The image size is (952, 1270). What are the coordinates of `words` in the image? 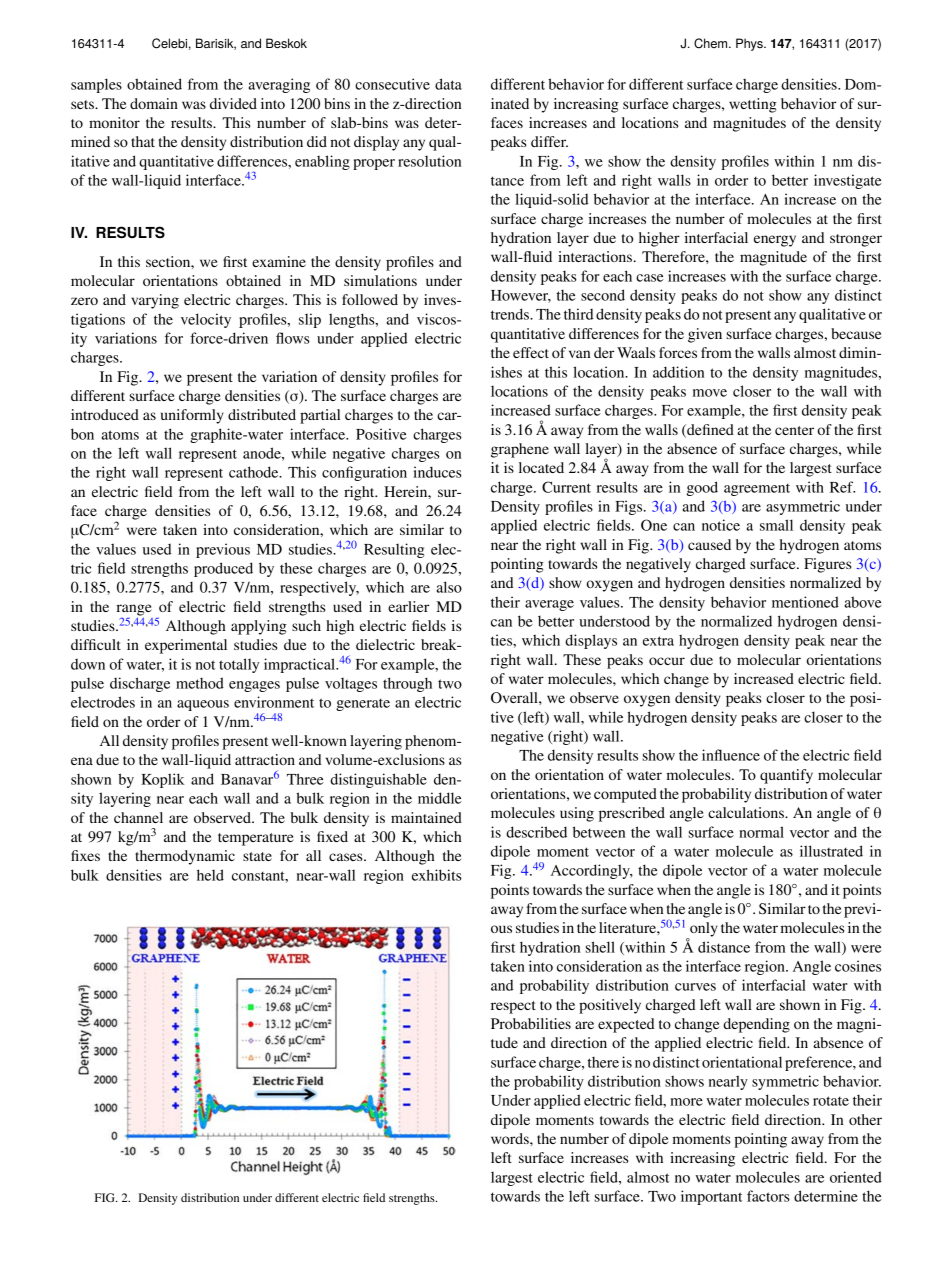 It's located at (511, 1138).
